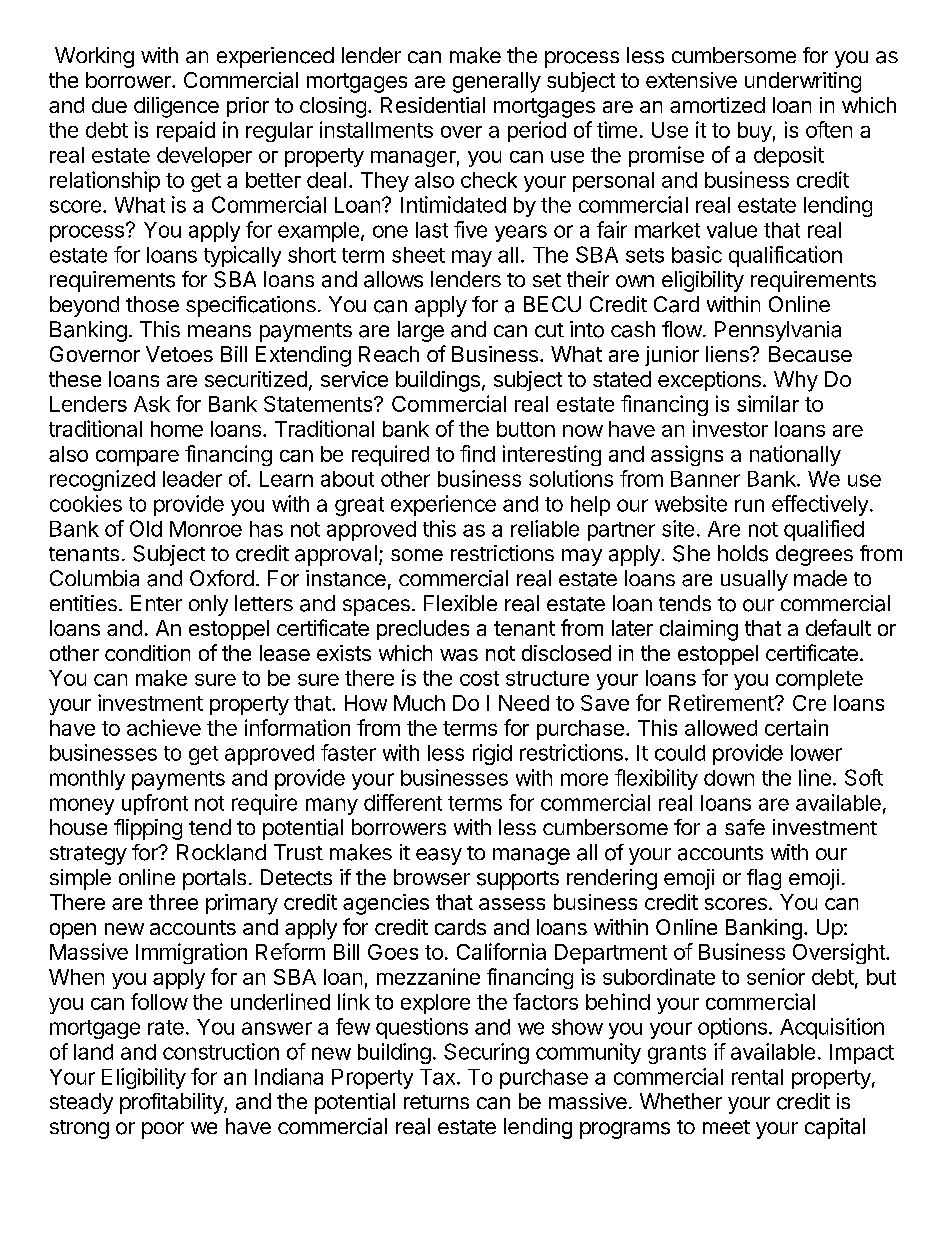  Describe the element at coordinates (172, 1103) in the page. I see `profitability` at that location.
